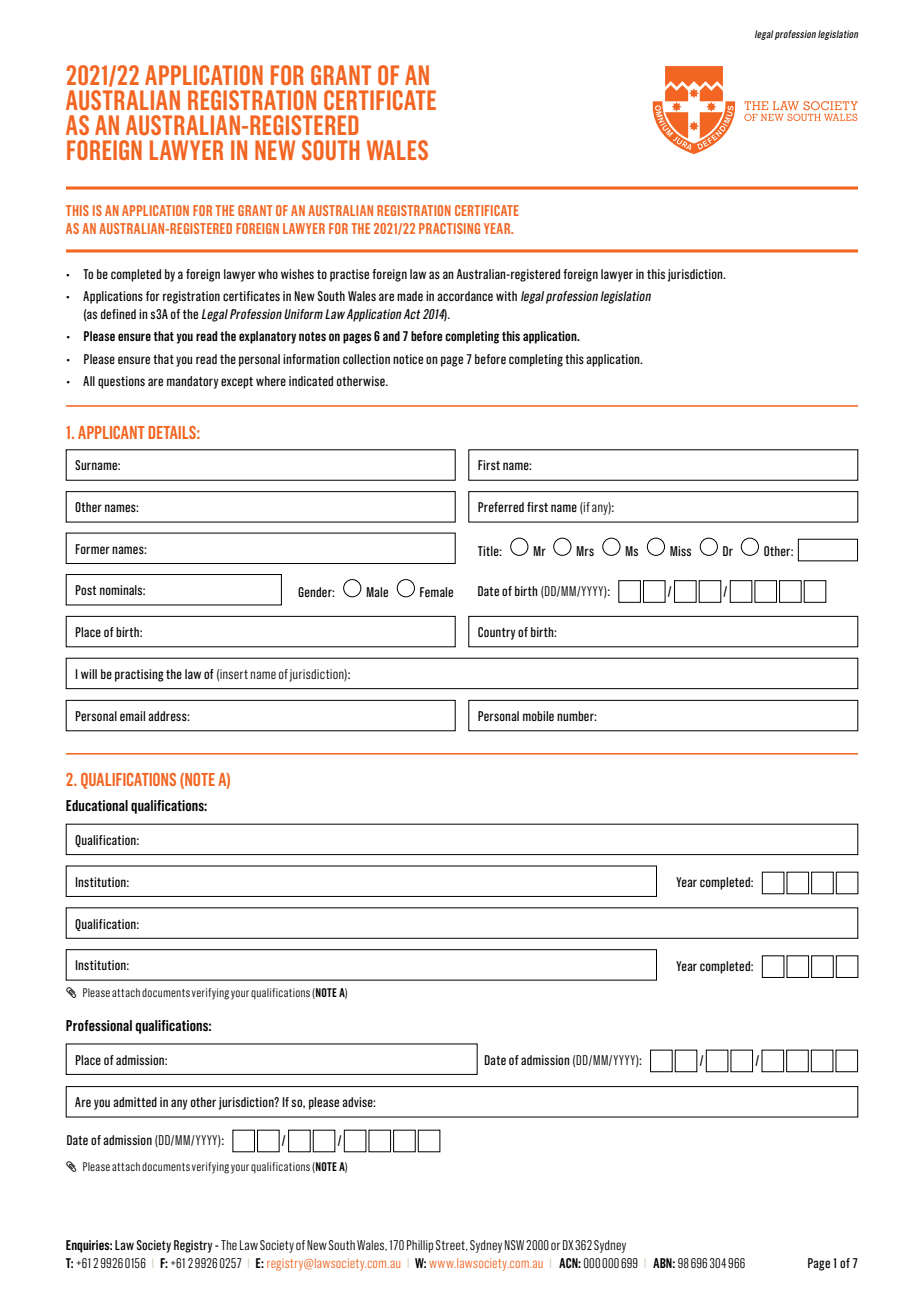  Describe the element at coordinates (135, 1102) in the screenshot. I see `admitted` at that location.
